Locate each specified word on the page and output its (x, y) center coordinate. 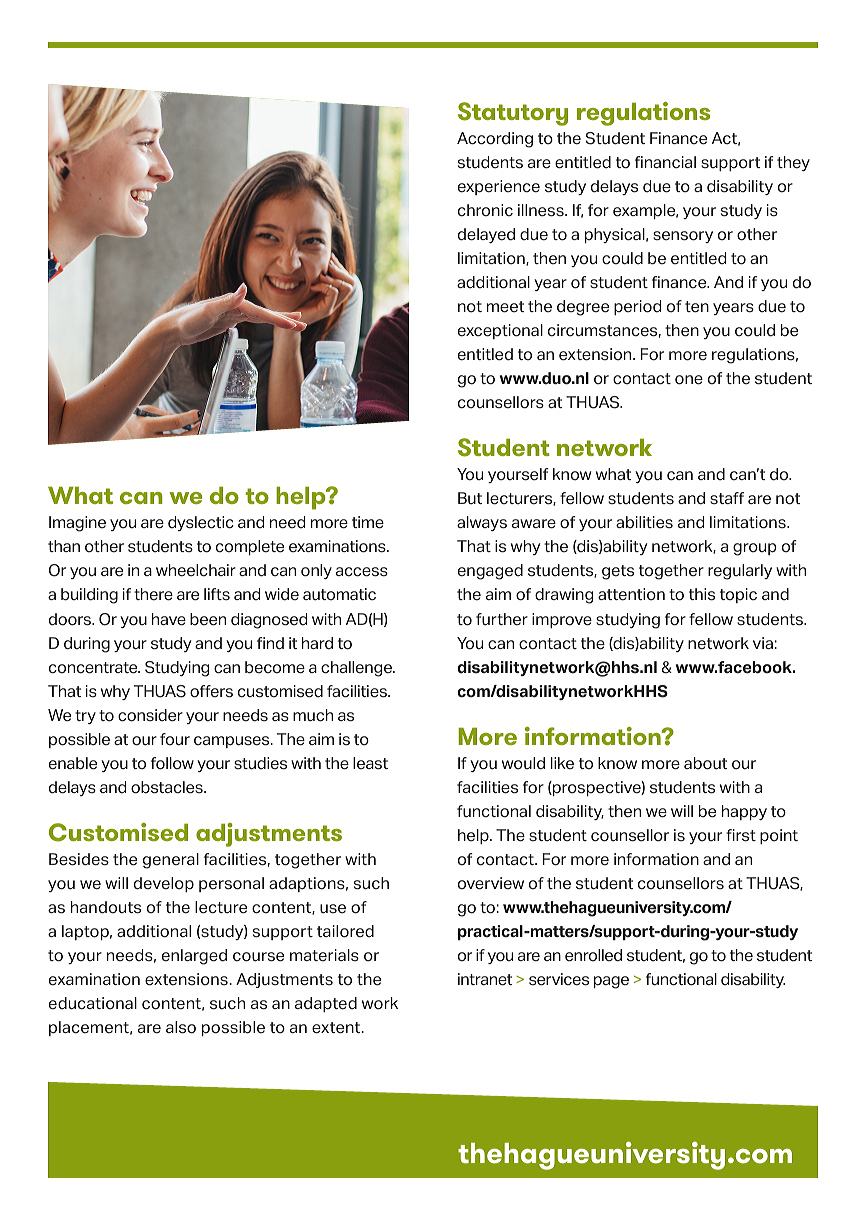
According (495, 140)
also (181, 1027)
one (689, 380)
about (705, 763)
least (370, 763)
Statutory (513, 114)
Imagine (77, 524)
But (470, 498)
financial (665, 162)
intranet (485, 979)
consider (150, 715)
